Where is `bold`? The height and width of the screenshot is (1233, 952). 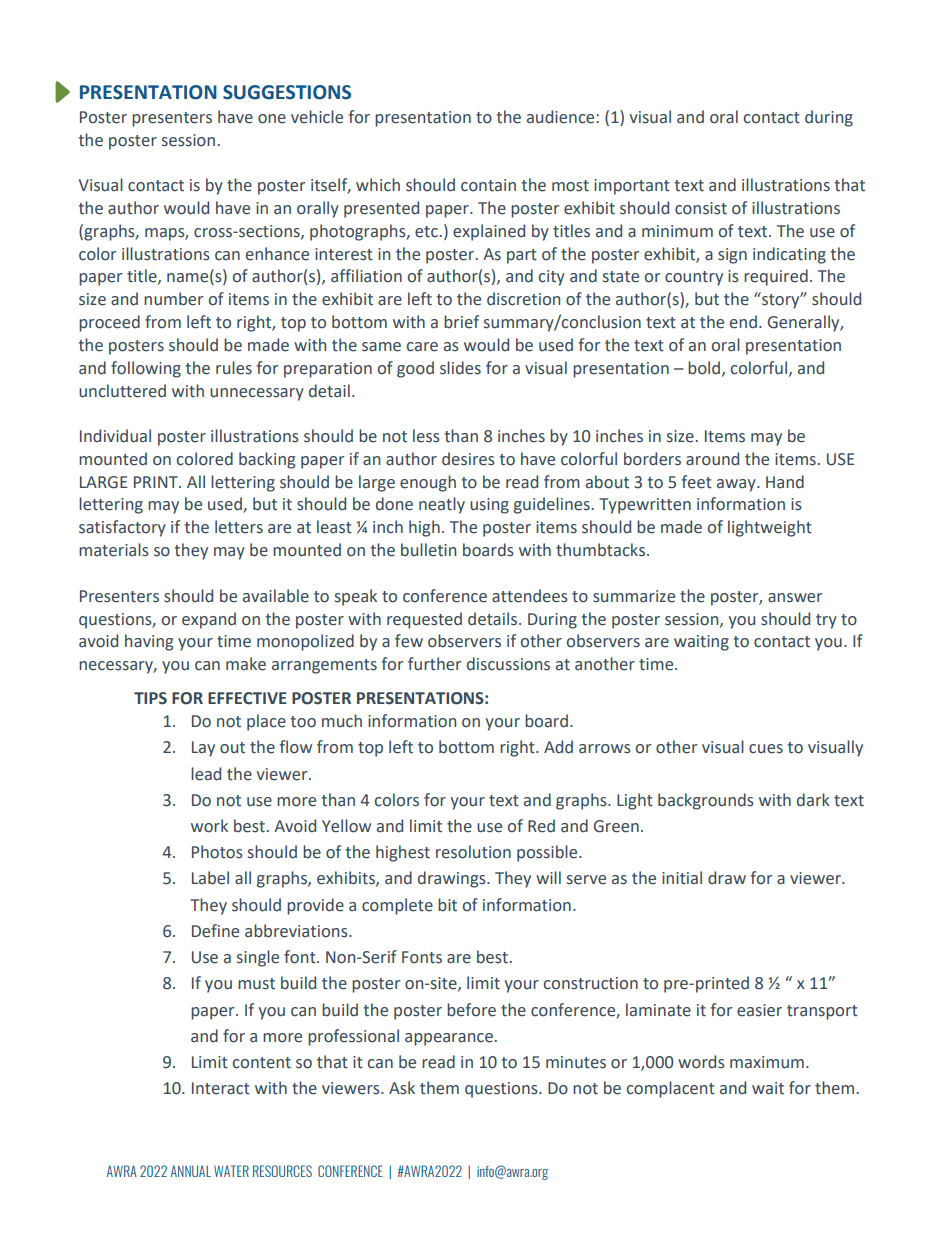 bold is located at coordinates (704, 368).
